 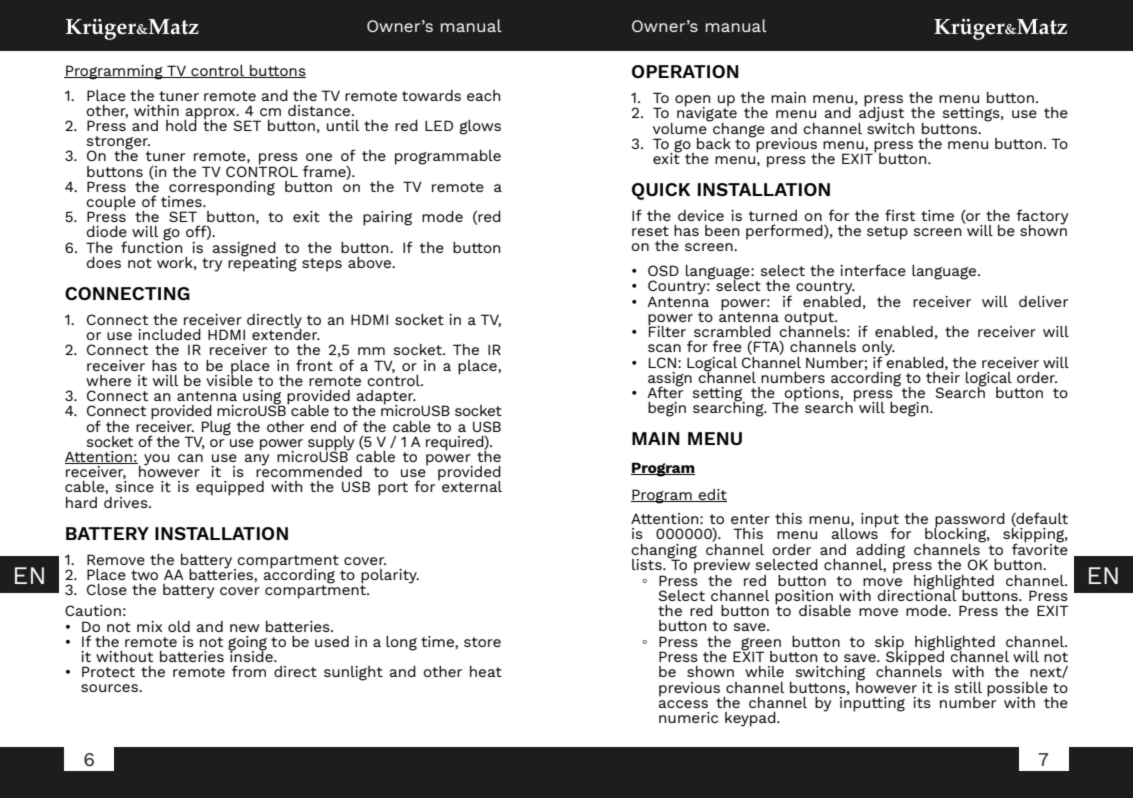 I want to click on adjust, so click(x=881, y=114).
